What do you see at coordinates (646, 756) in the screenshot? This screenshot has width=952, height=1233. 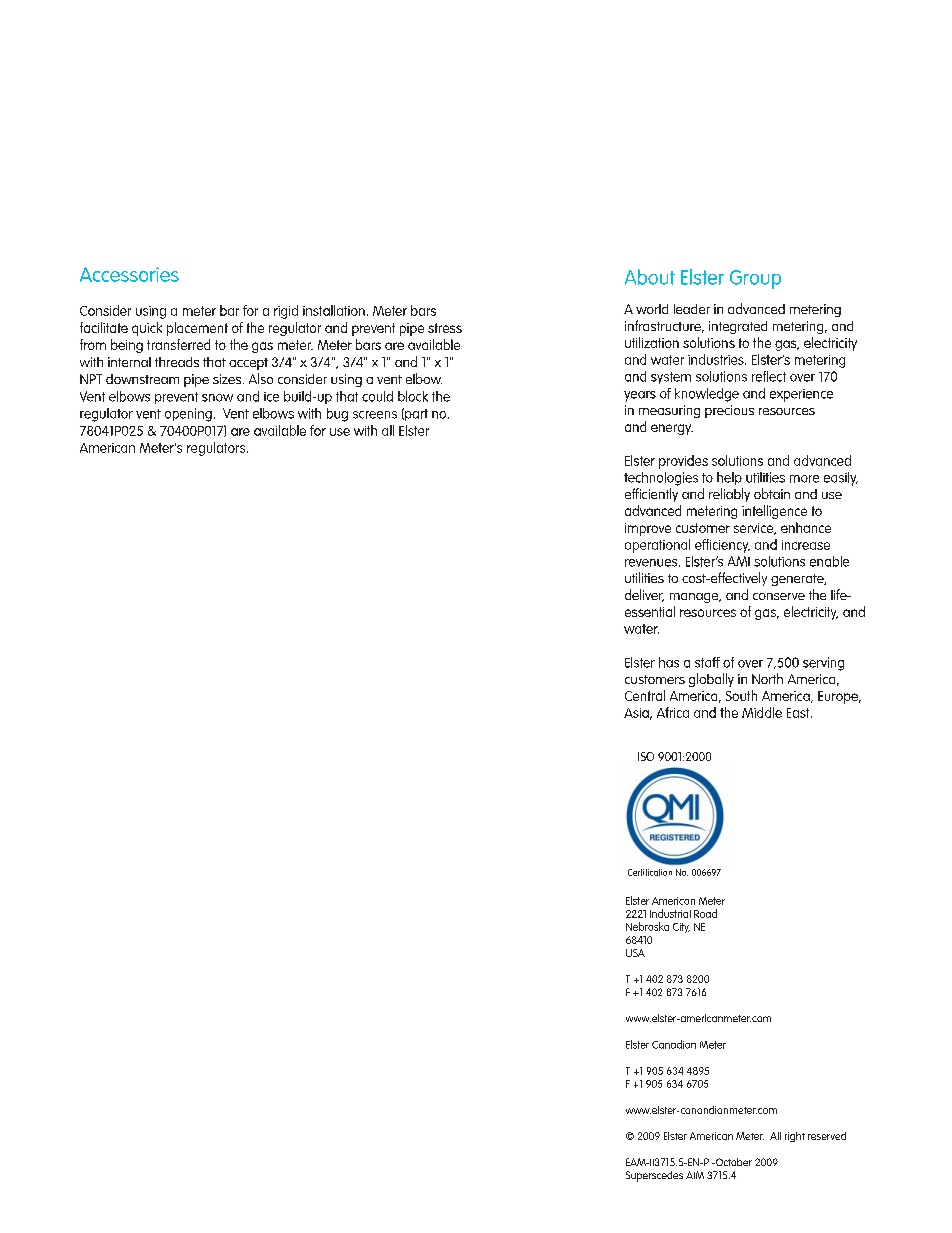 I see `ISO` at bounding box center [646, 756].
